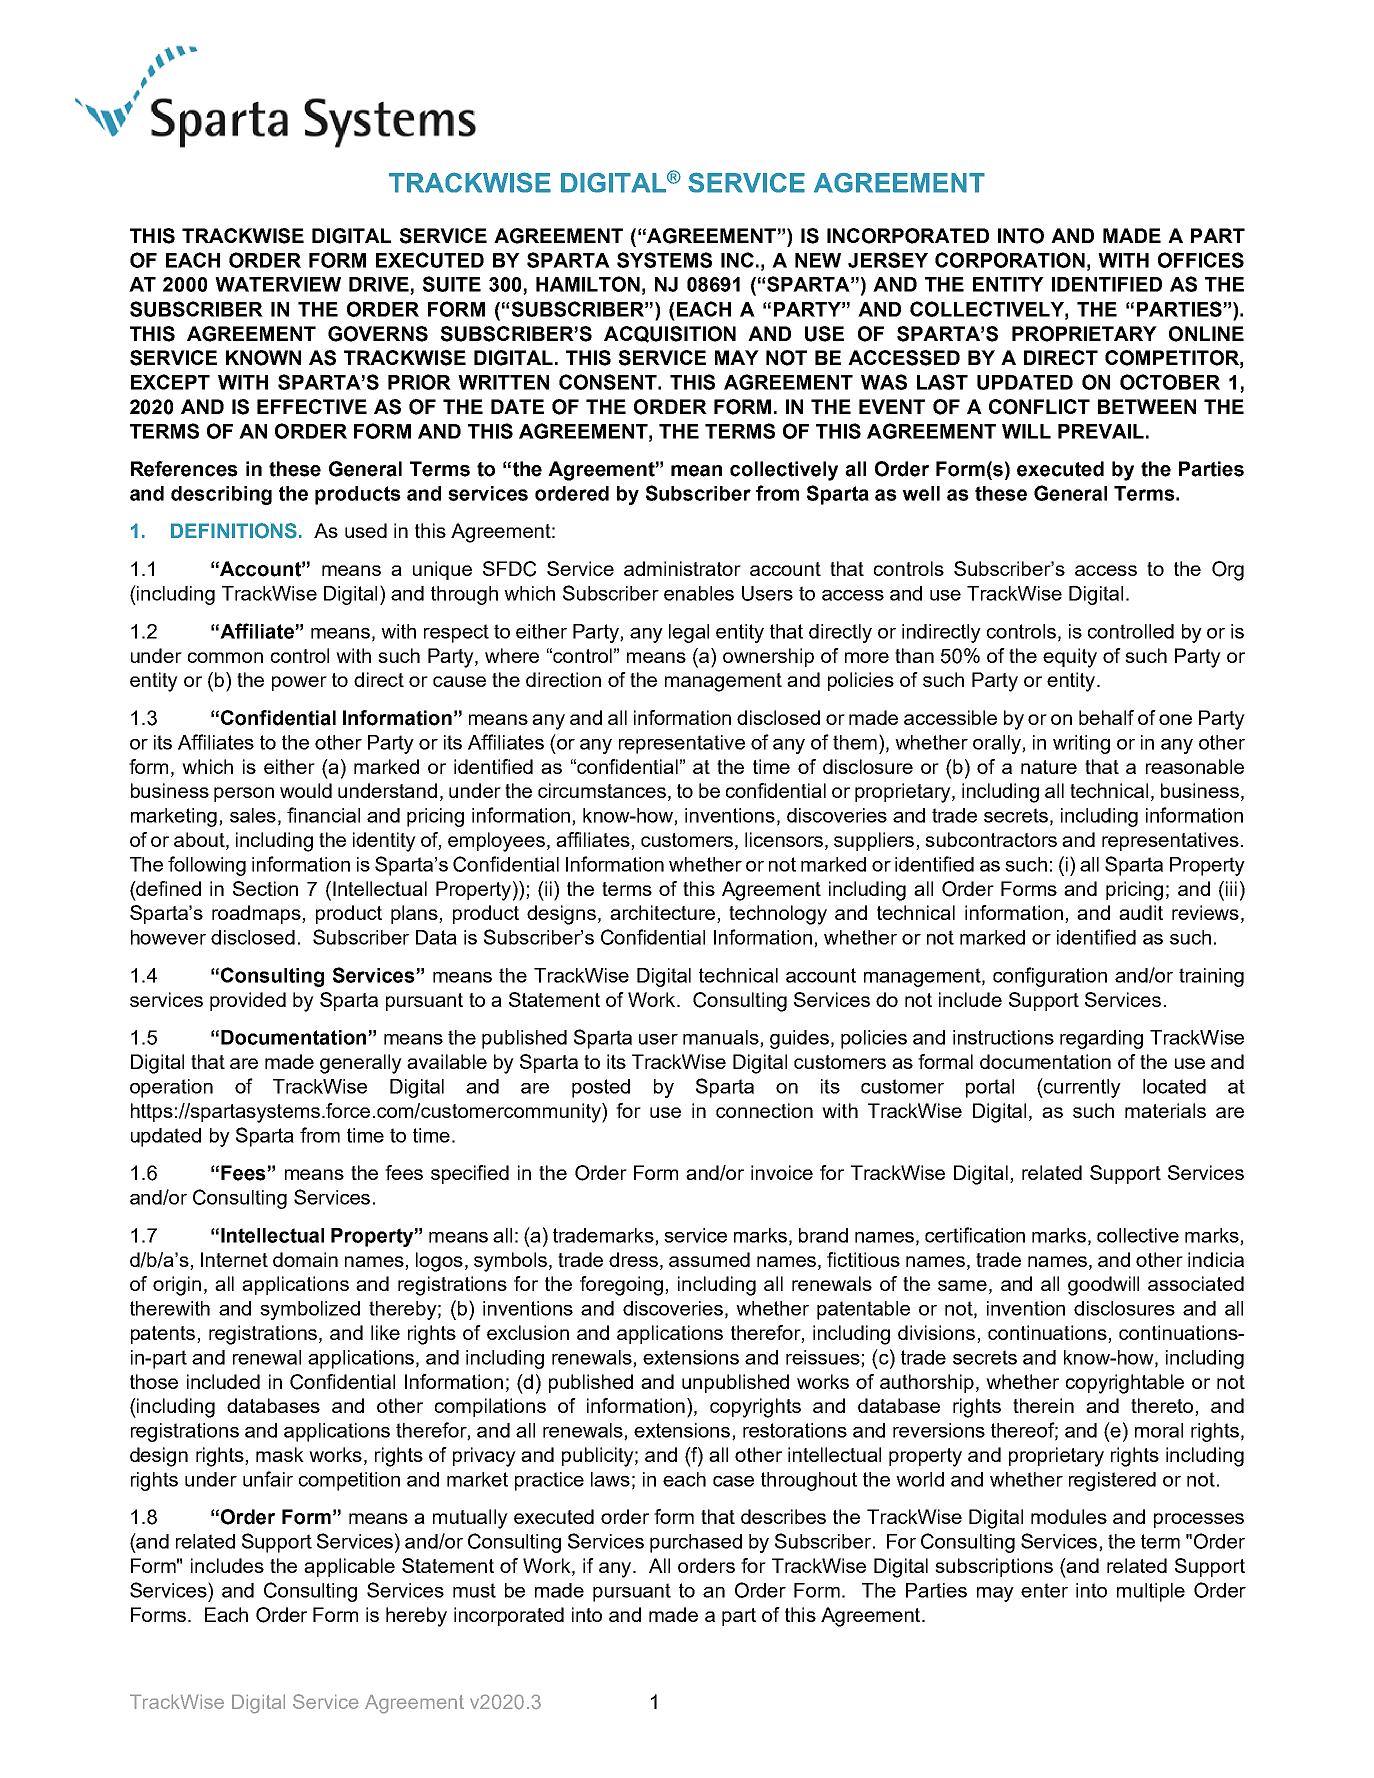 The image size is (1374, 1778). I want to click on behalf, so click(1106, 717).
